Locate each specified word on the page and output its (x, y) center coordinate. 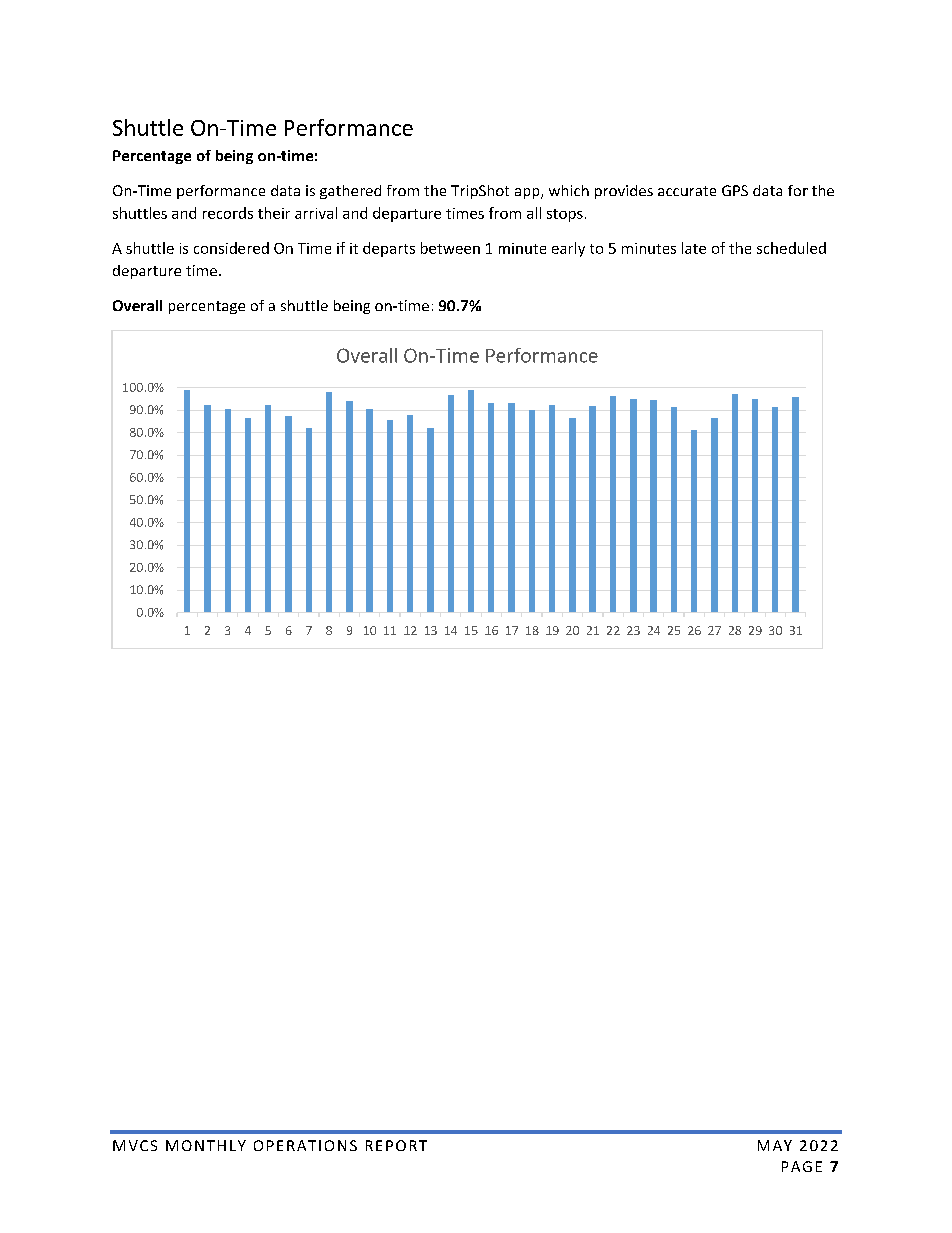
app (528, 193)
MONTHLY (206, 1145)
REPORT (396, 1145)
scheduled (791, 248)
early (568, 249)
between (450, 248)
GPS (735, 190)
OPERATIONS (305, 1145)
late (694, 248)
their (274, 213)
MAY (775, 1145)
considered (231, 248)
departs (389, 249)
